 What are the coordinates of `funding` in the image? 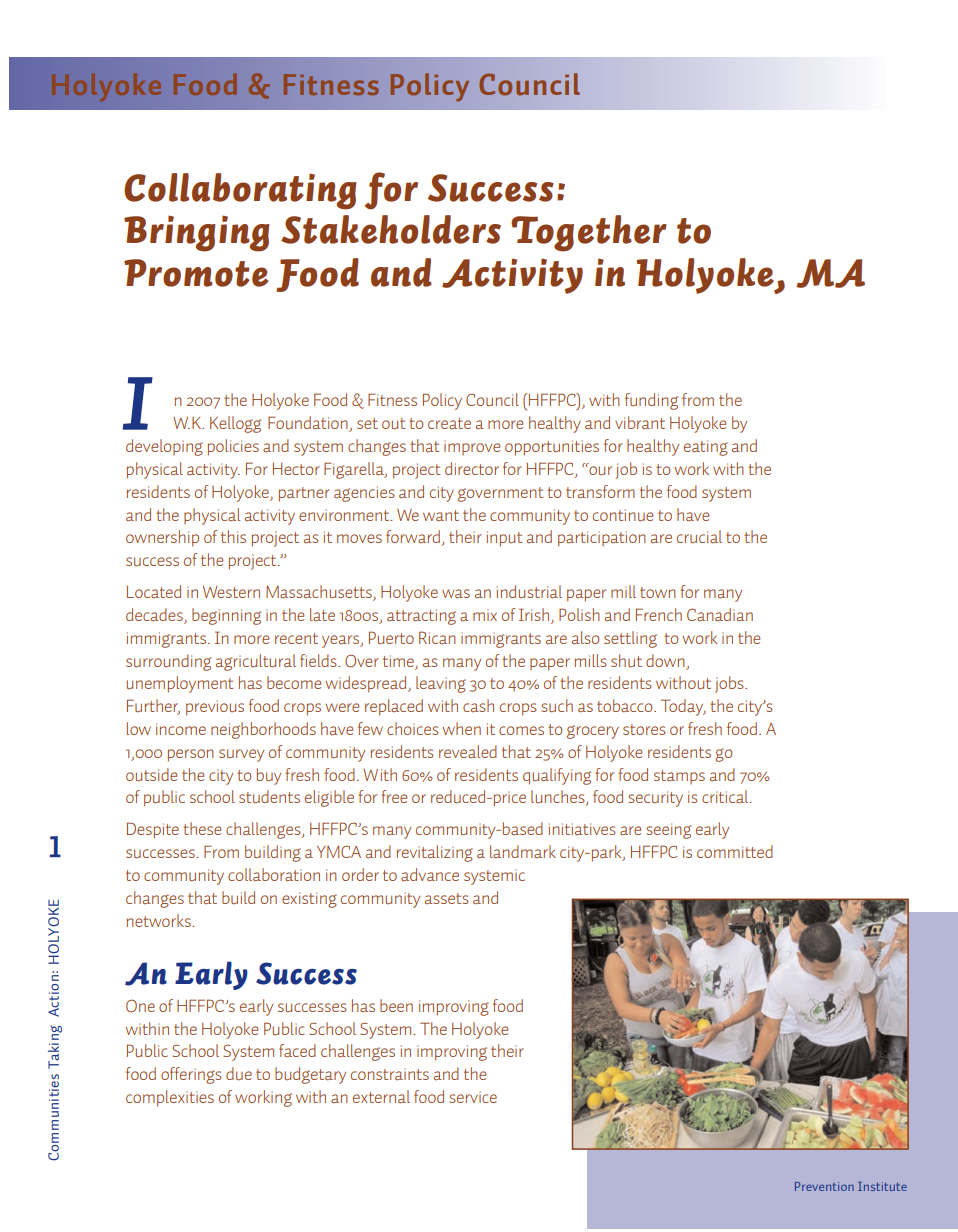 It's located at (651, 401).
